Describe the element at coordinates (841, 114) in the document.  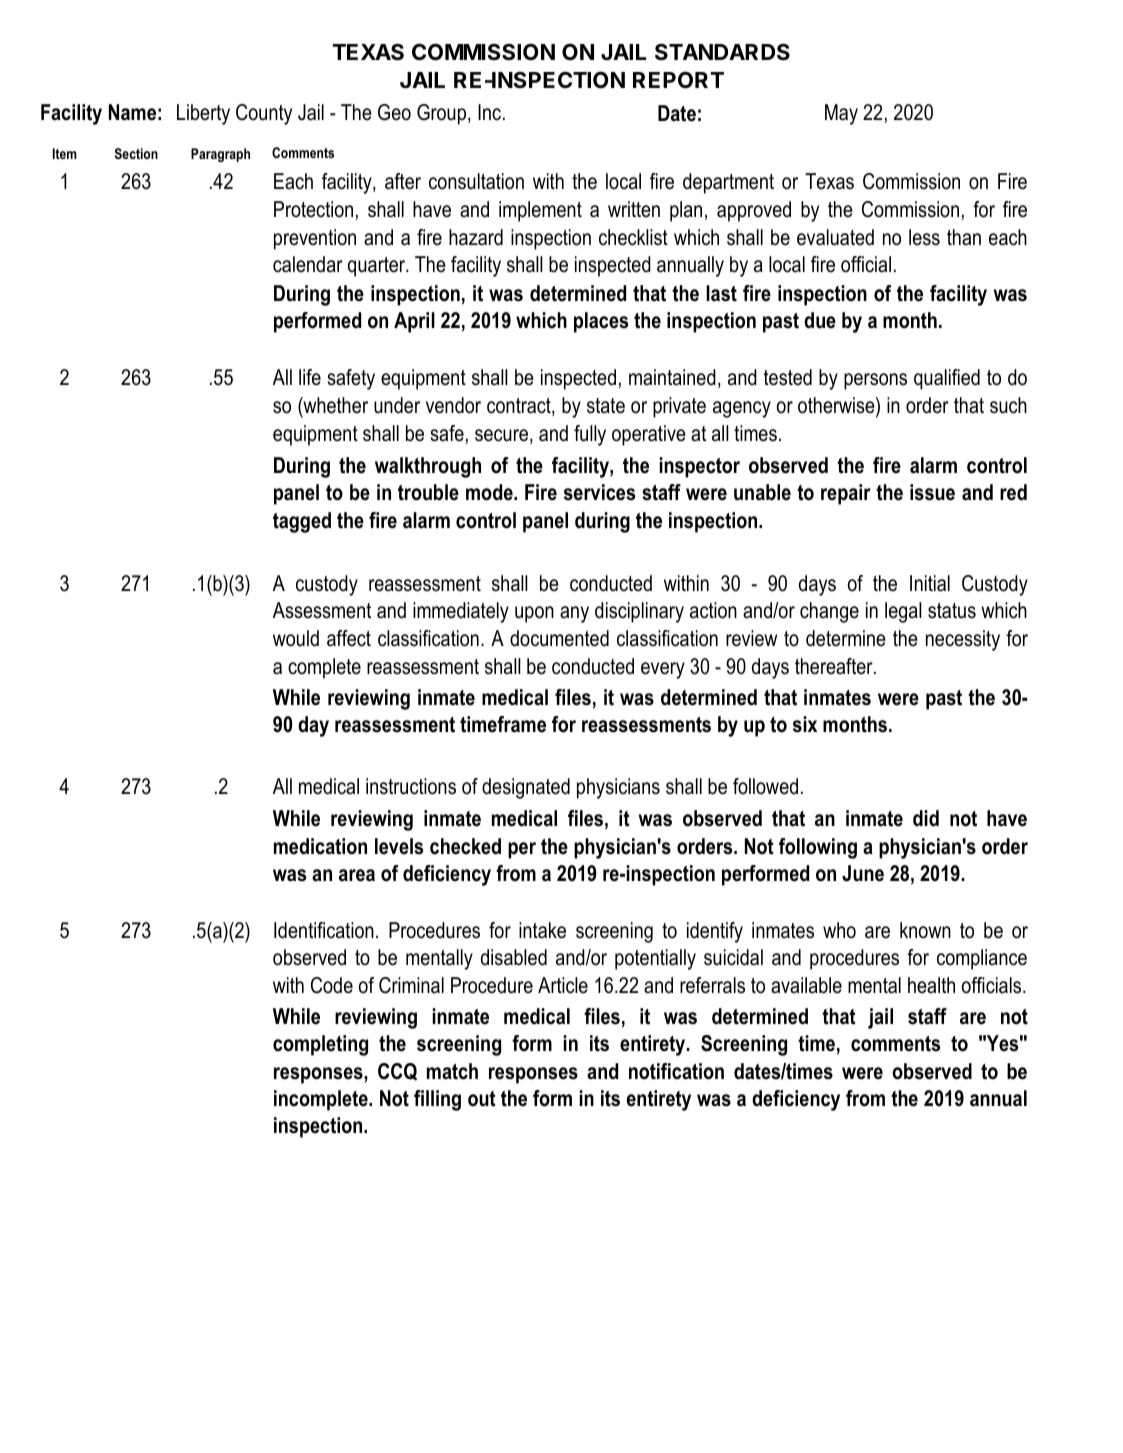
I see `May` at that location.
